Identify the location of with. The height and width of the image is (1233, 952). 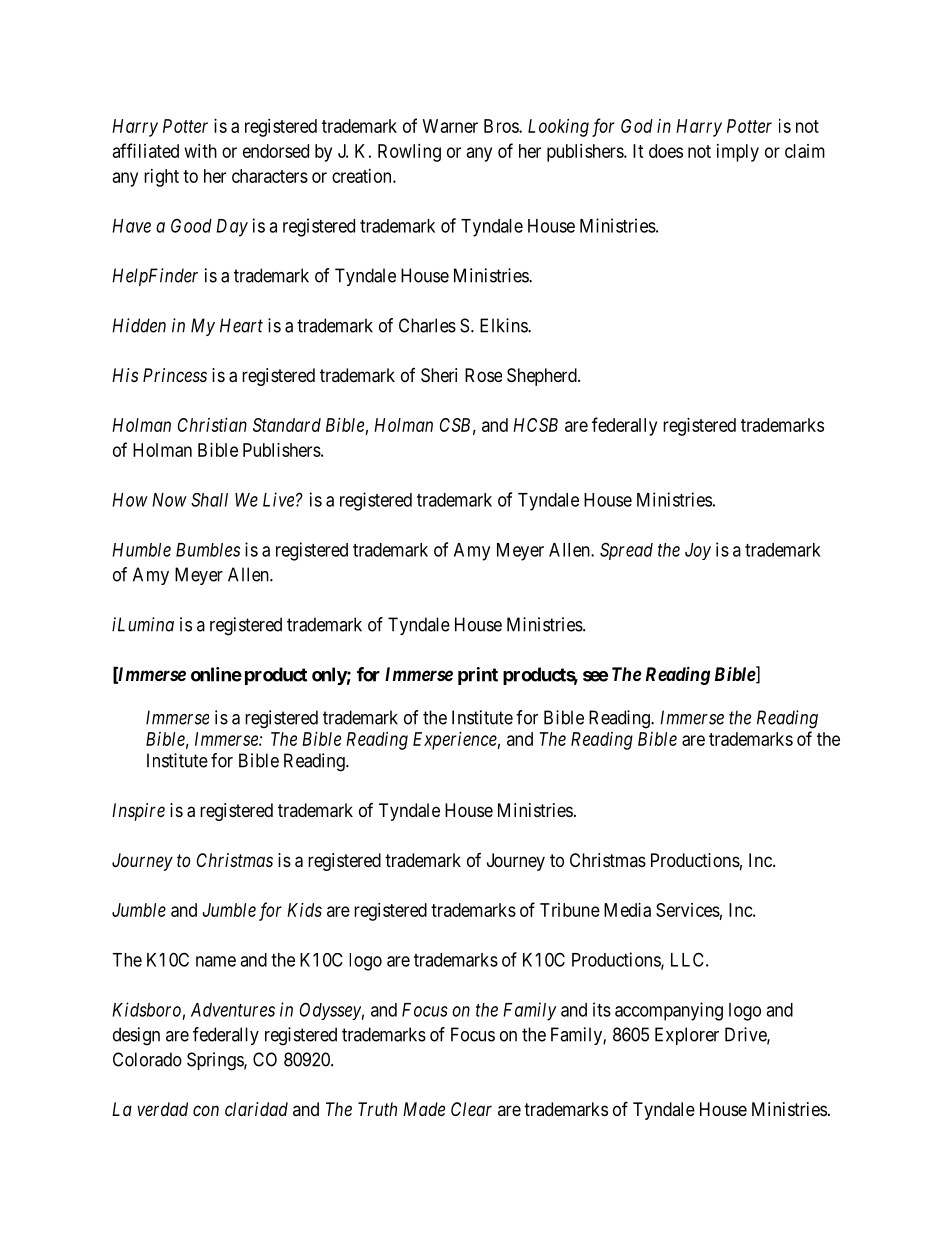
(201, 151).
